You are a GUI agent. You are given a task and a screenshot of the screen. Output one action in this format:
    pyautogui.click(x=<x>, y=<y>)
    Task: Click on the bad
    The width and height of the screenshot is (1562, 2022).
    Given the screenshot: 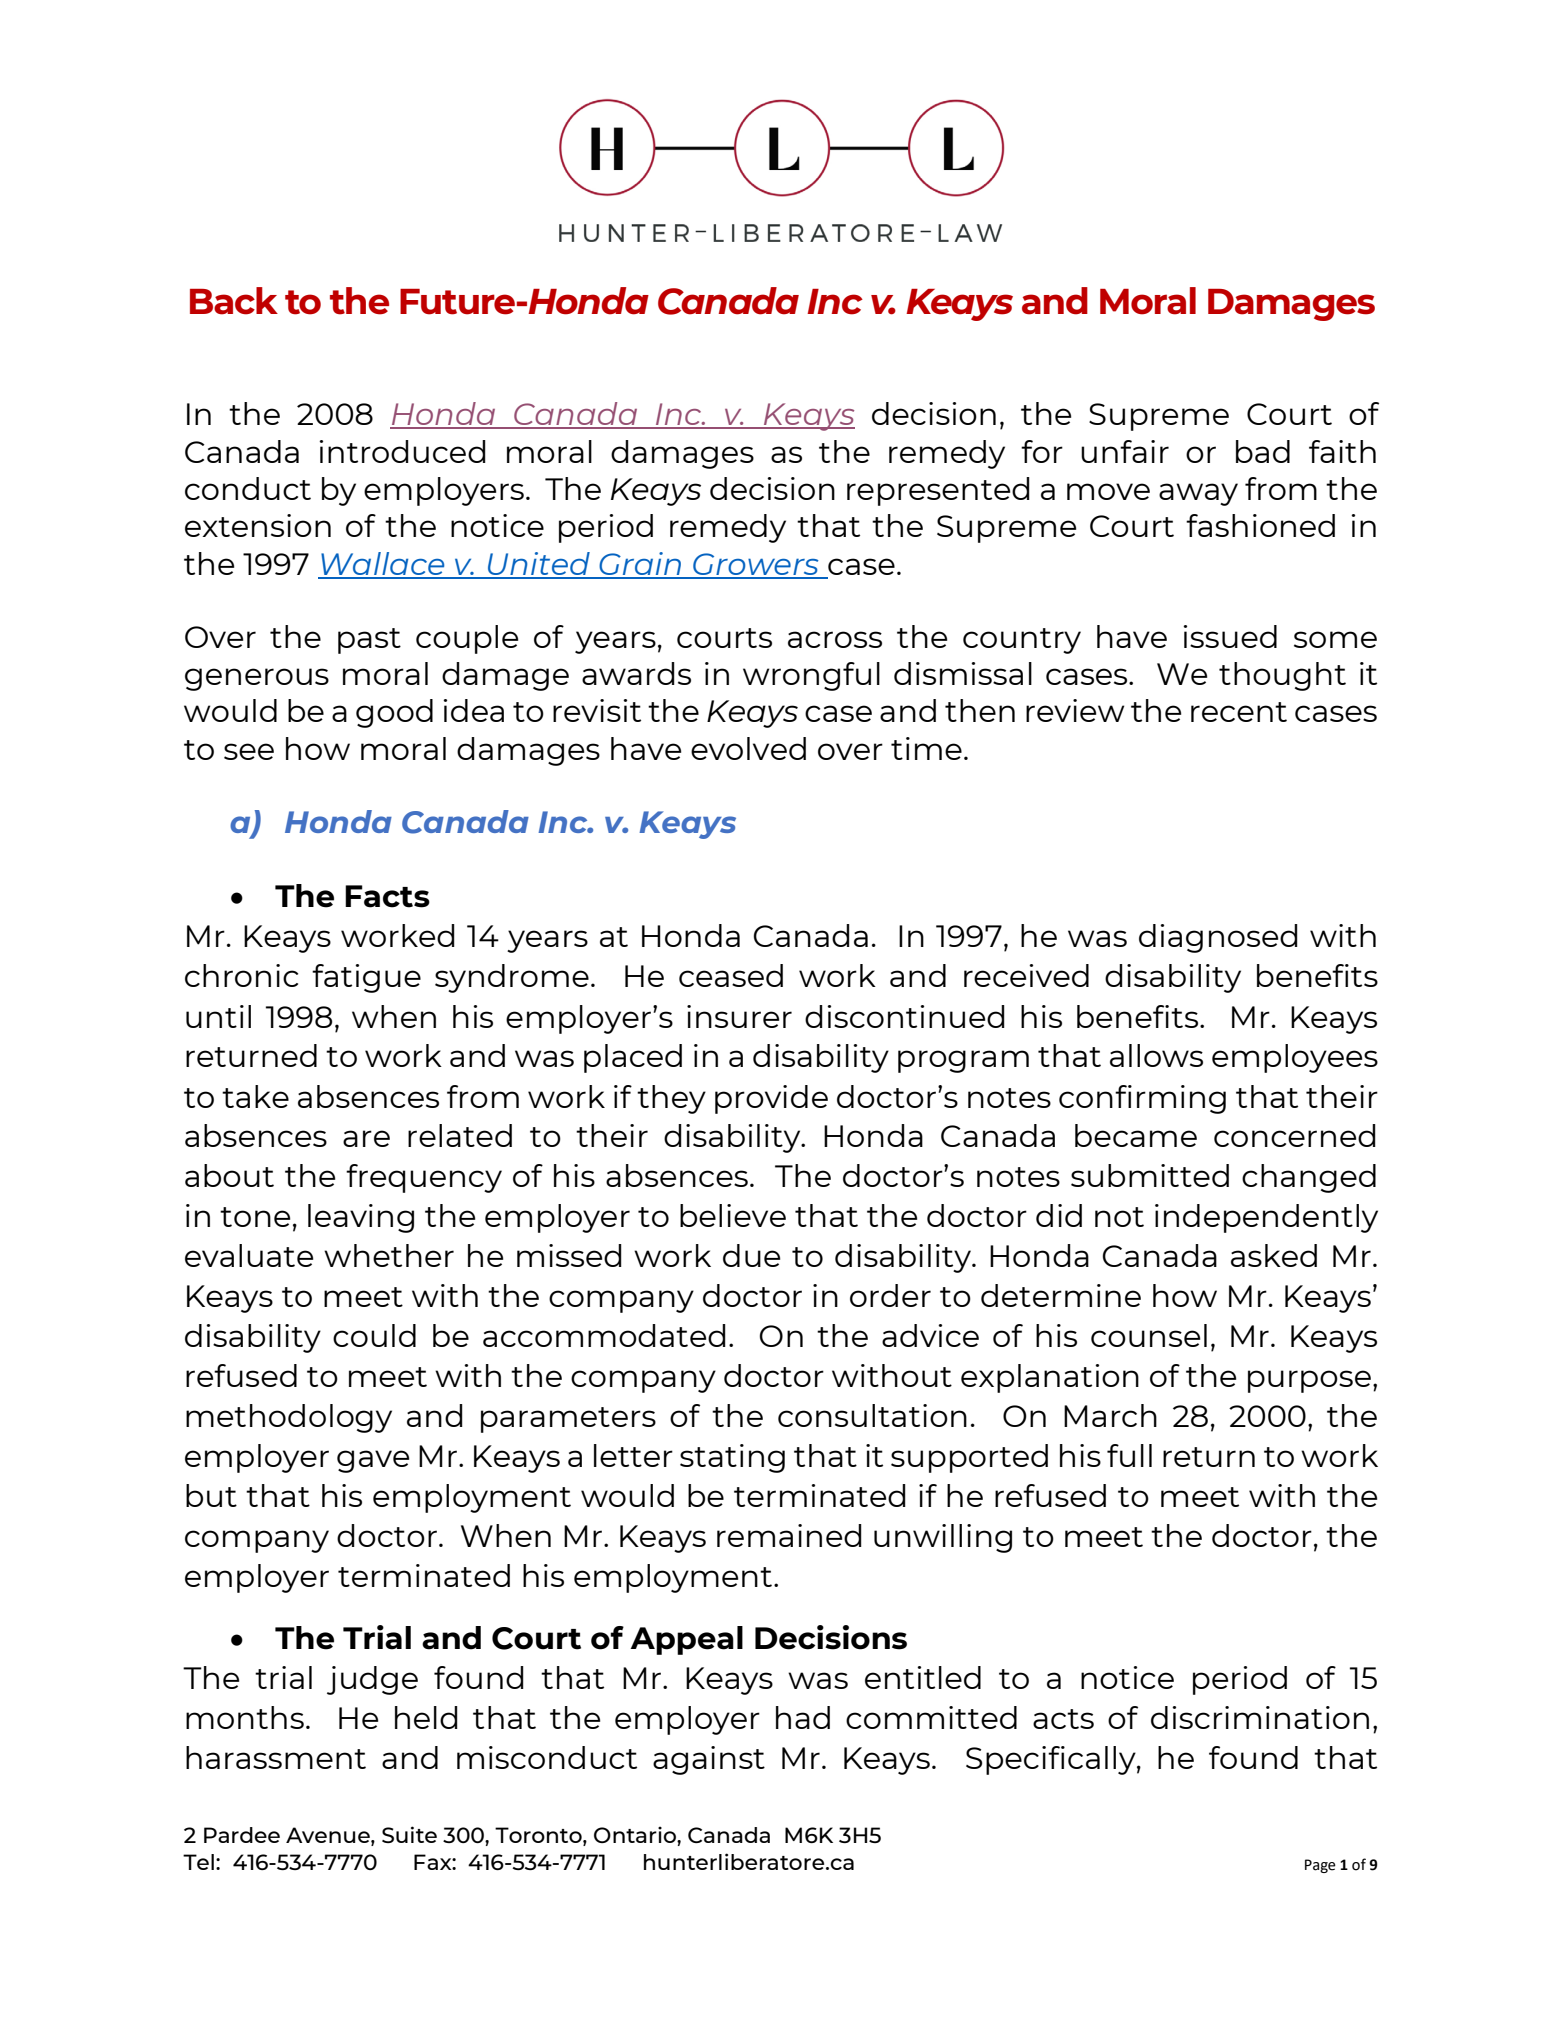 What is the action you would take?
    pyautogui.click(x=1263, y=451)
